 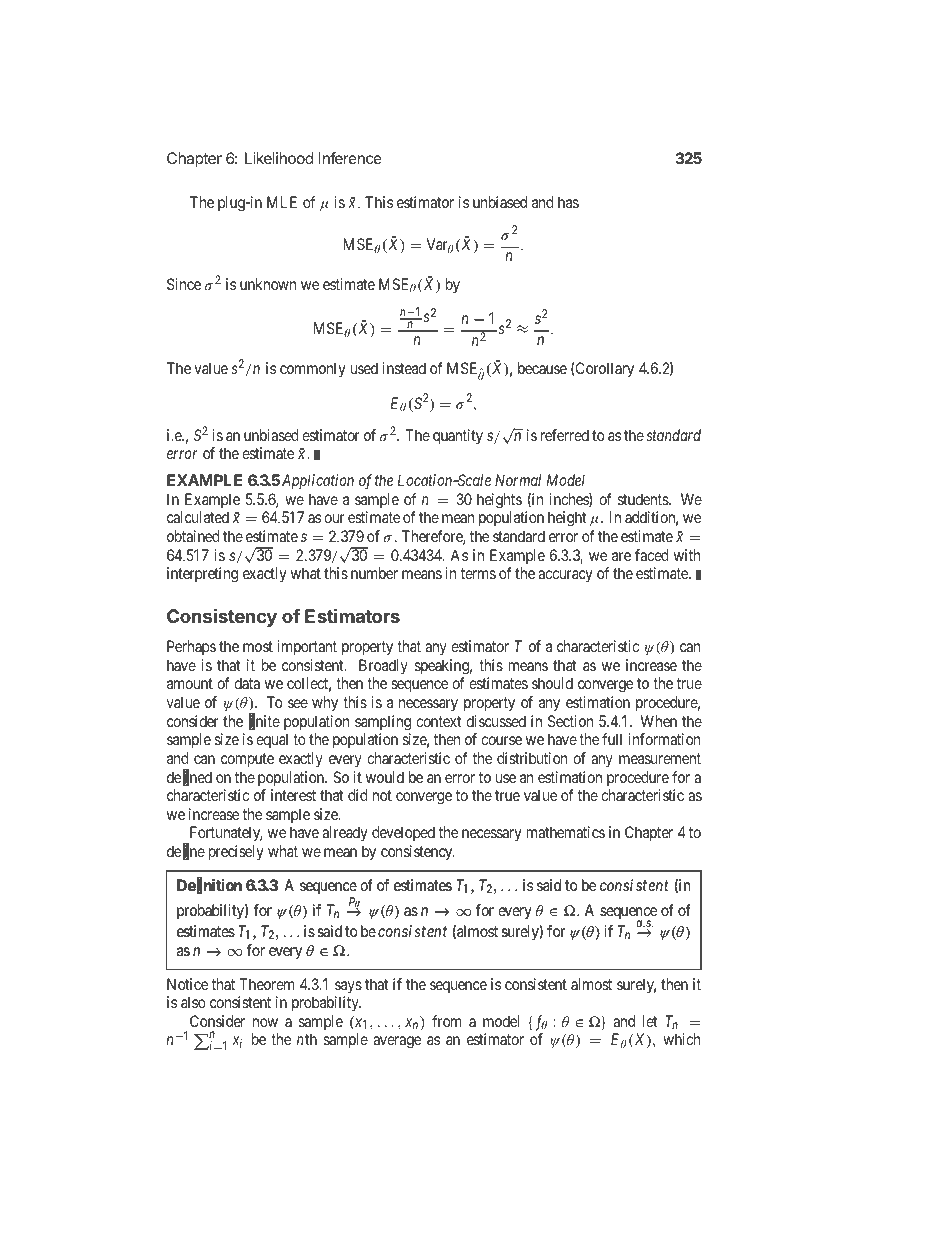 What do you see at coordinates (282, 202) in the screenshot?
I see `MLE` at bounding box center [282, 202].
